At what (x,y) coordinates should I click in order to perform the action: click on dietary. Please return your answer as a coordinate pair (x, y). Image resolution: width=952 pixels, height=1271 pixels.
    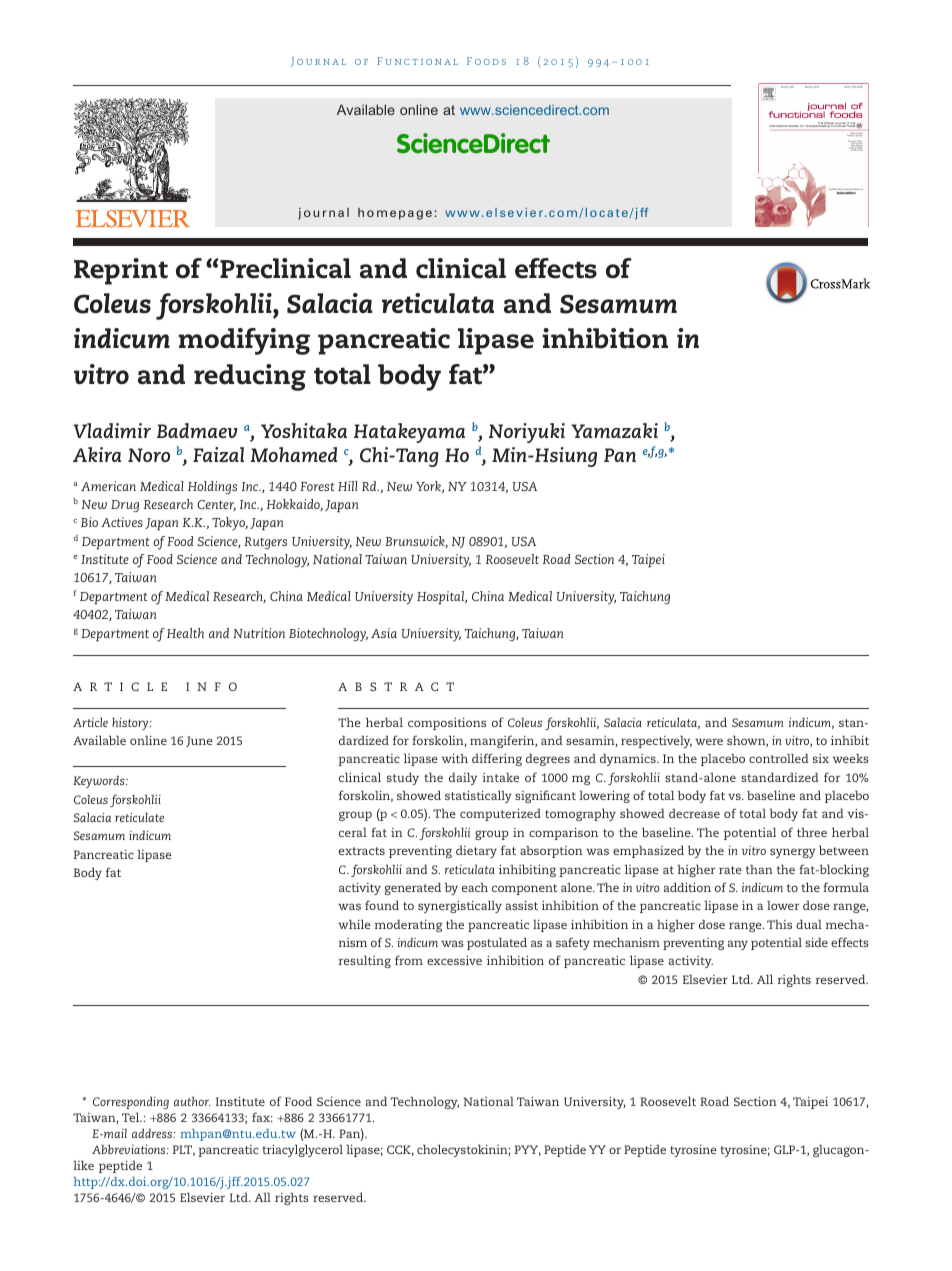
    Looking at the image, I should click on (476, 852).
